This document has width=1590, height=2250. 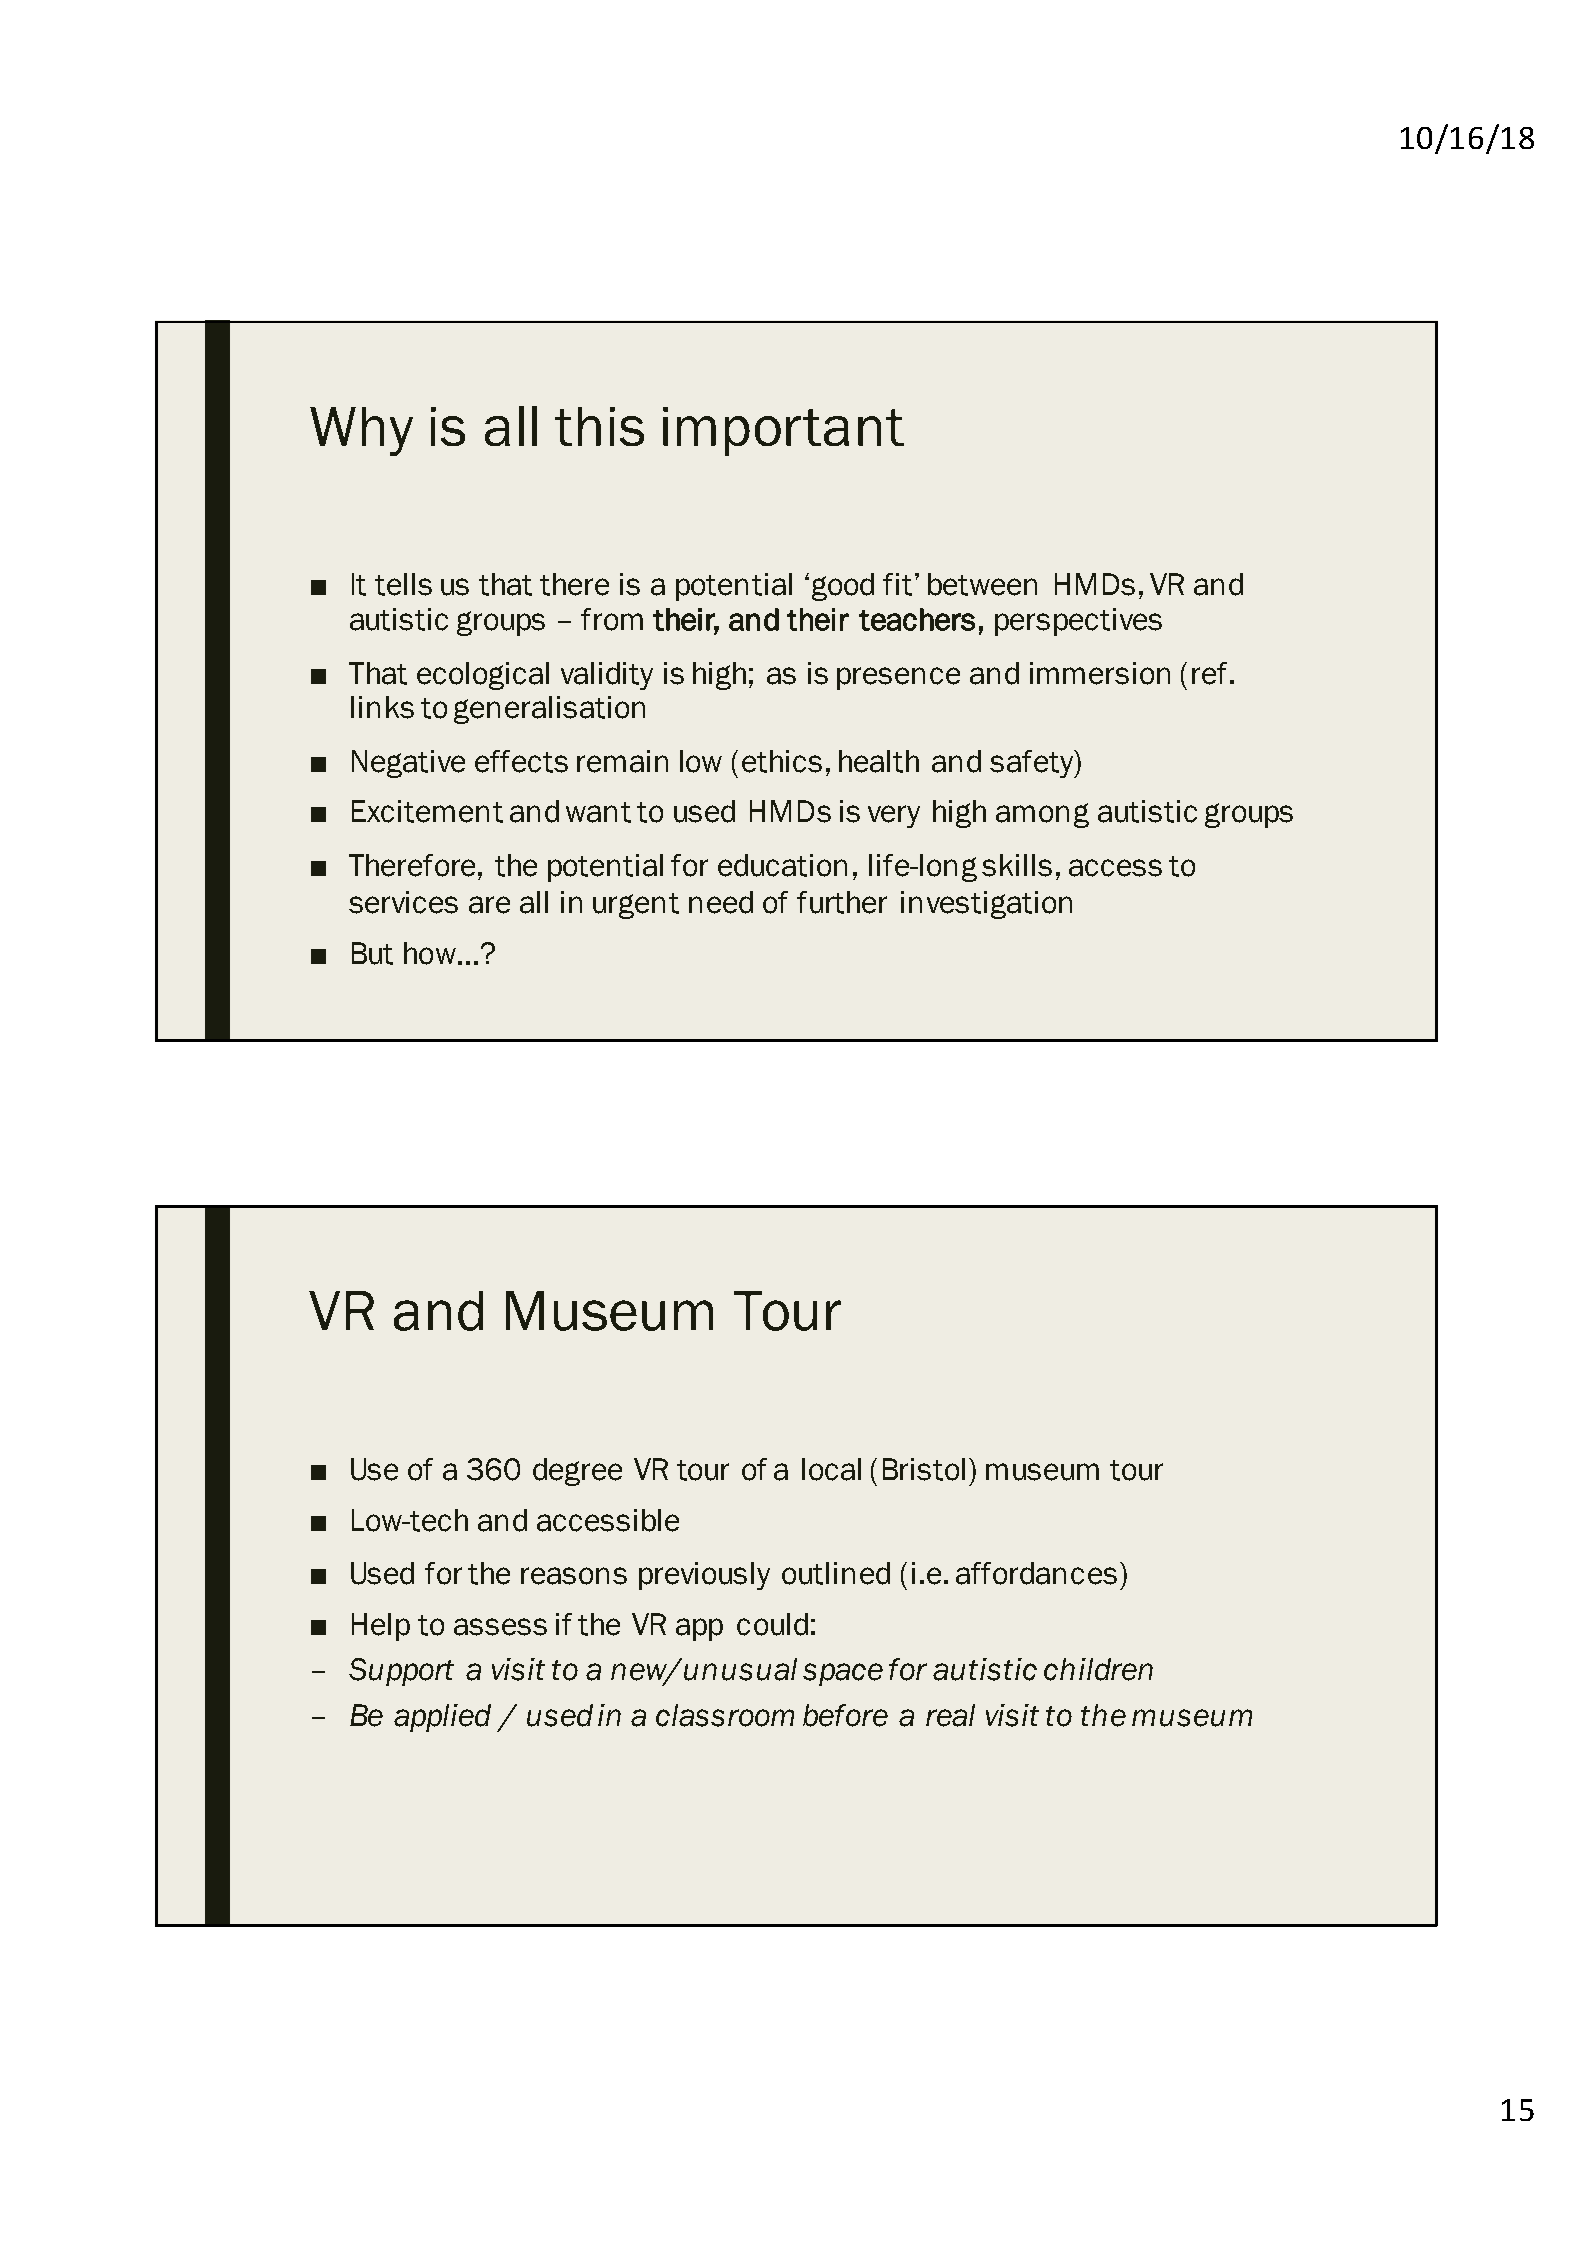 I want to click on important, so click(x=783, y=431).
